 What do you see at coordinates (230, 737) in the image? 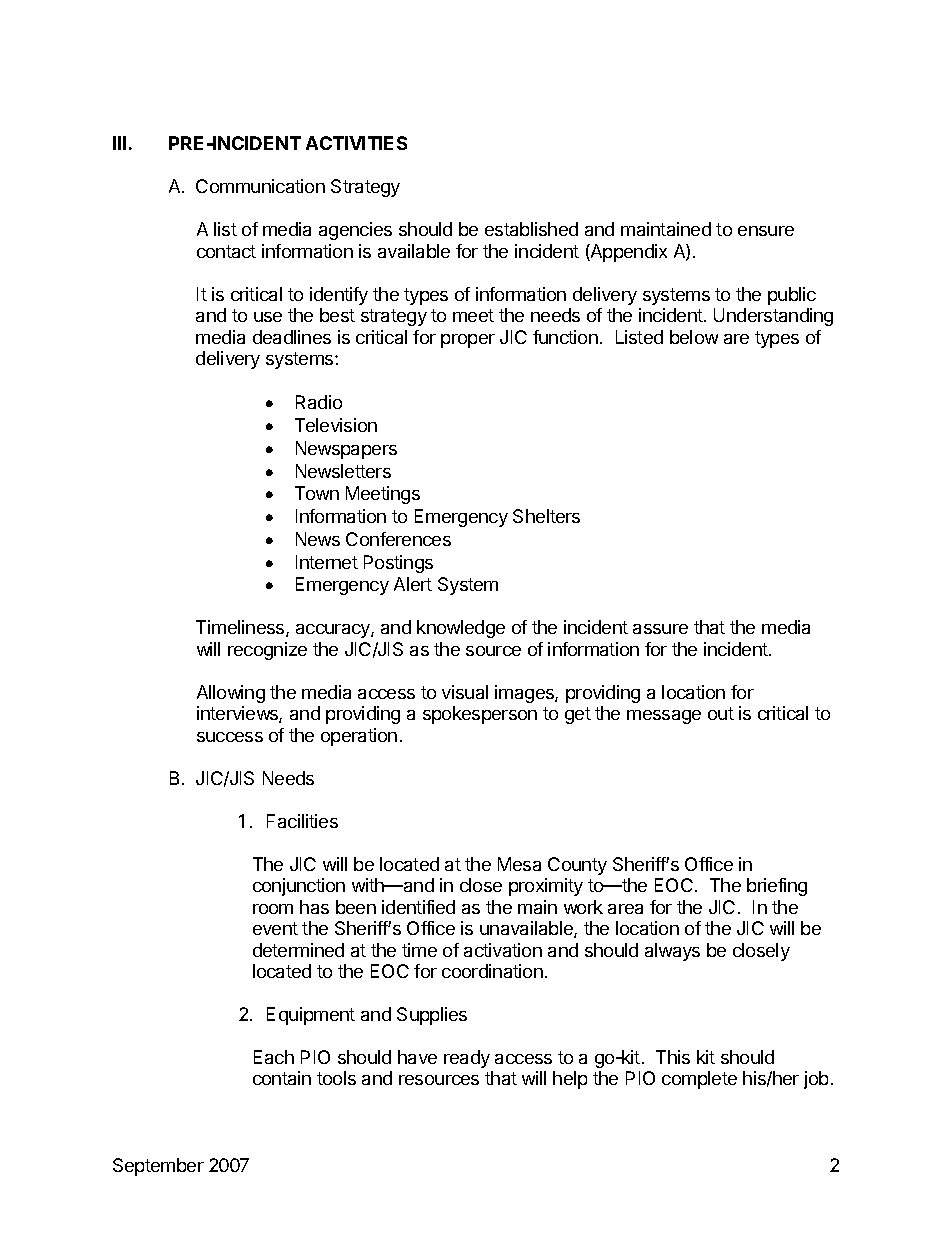
I see `success` at bounding box center [230, 737].
